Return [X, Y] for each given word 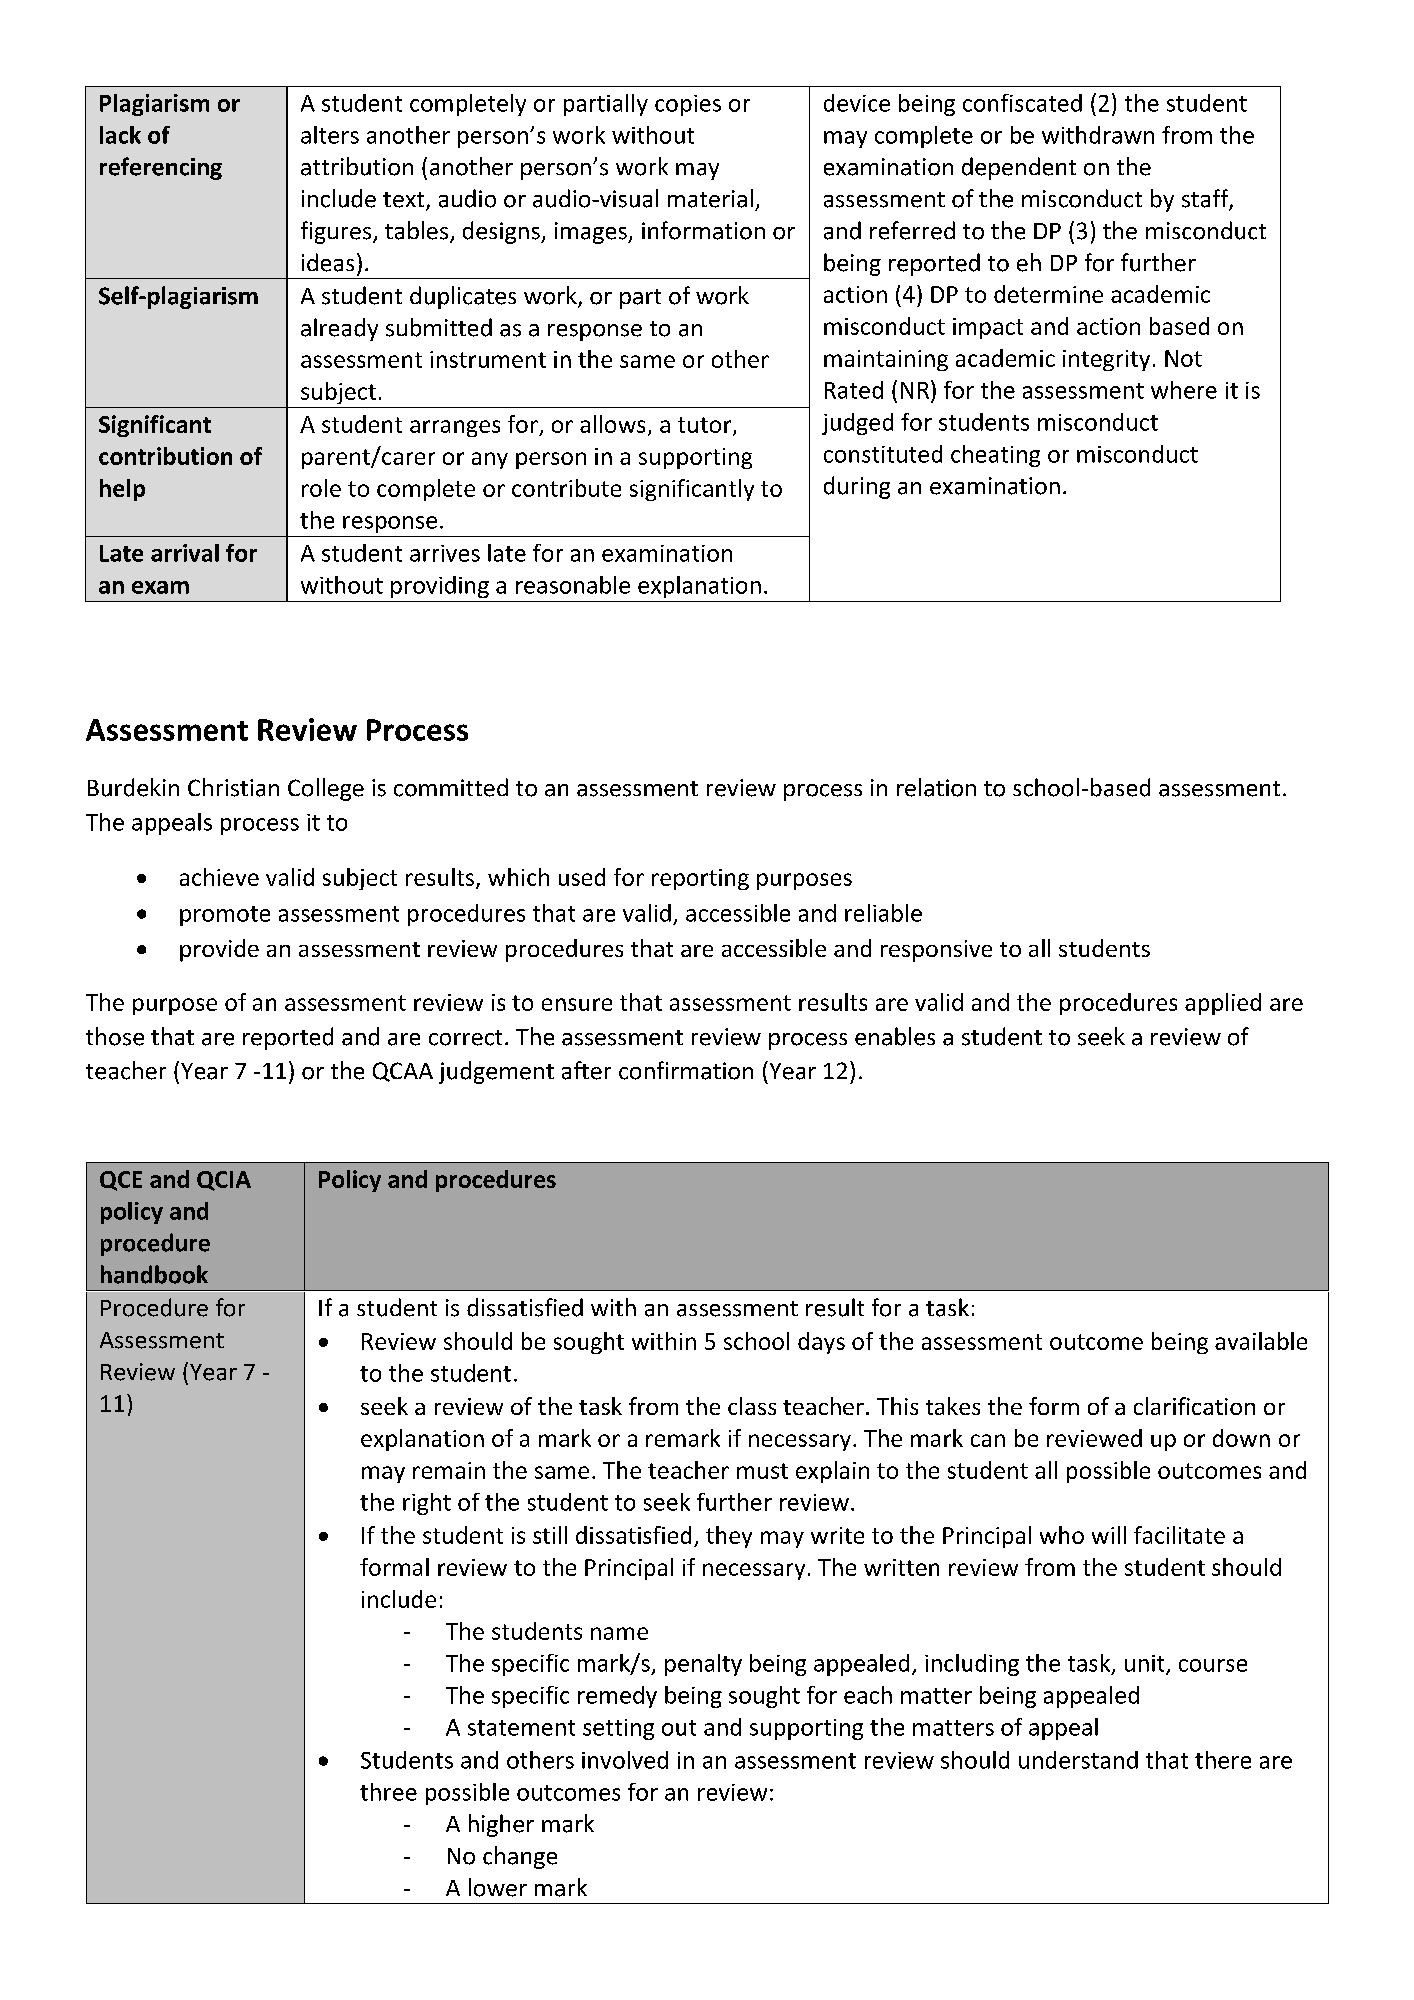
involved [625, 1760]
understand [1078, 1760]
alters [330, 135]
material [710, 198]
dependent [1019, 168]
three [388, 1792]
